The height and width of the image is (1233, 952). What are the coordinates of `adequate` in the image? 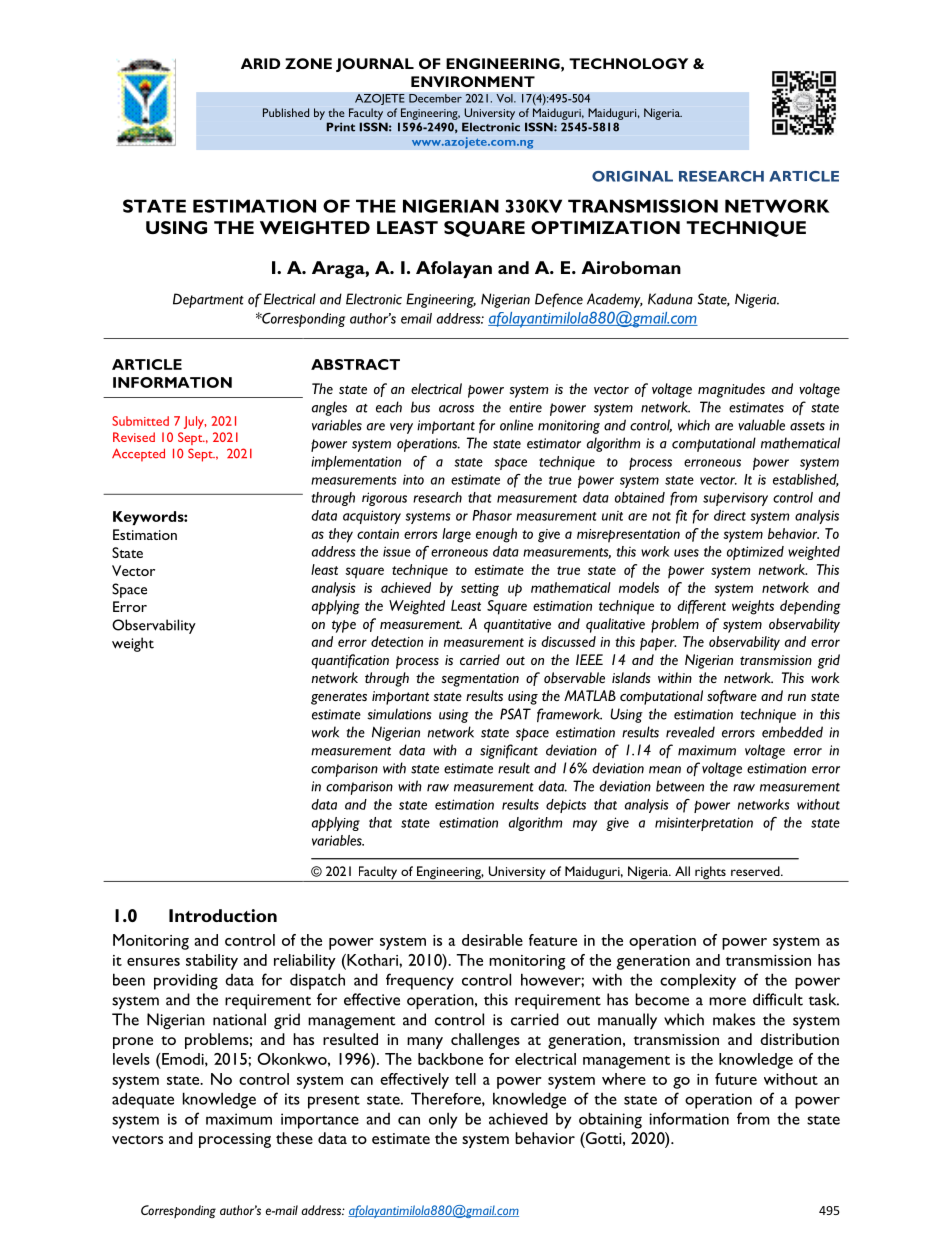 It's located at (143, 1100).
